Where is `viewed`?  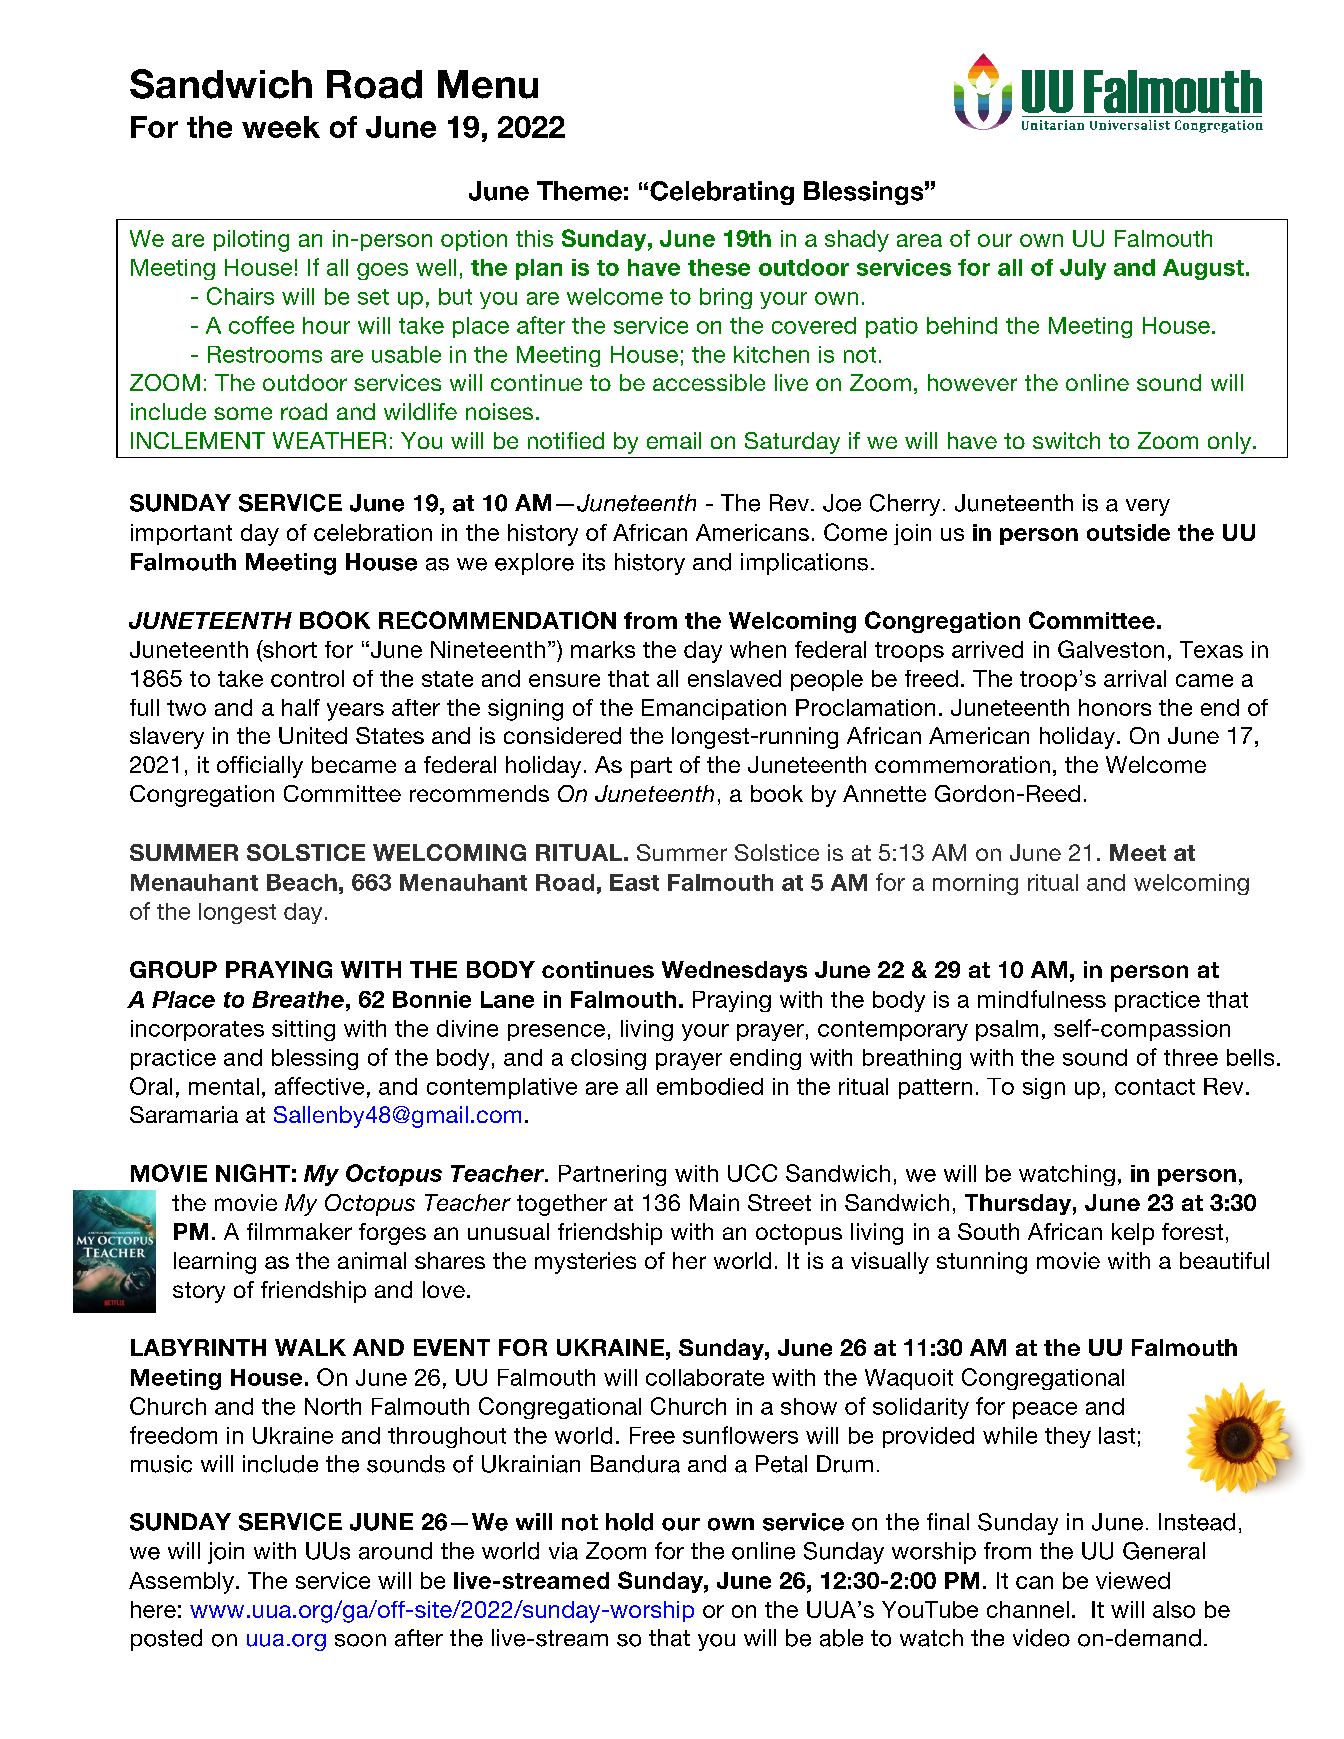 viewed is located at coordinates (1133, 1580).
